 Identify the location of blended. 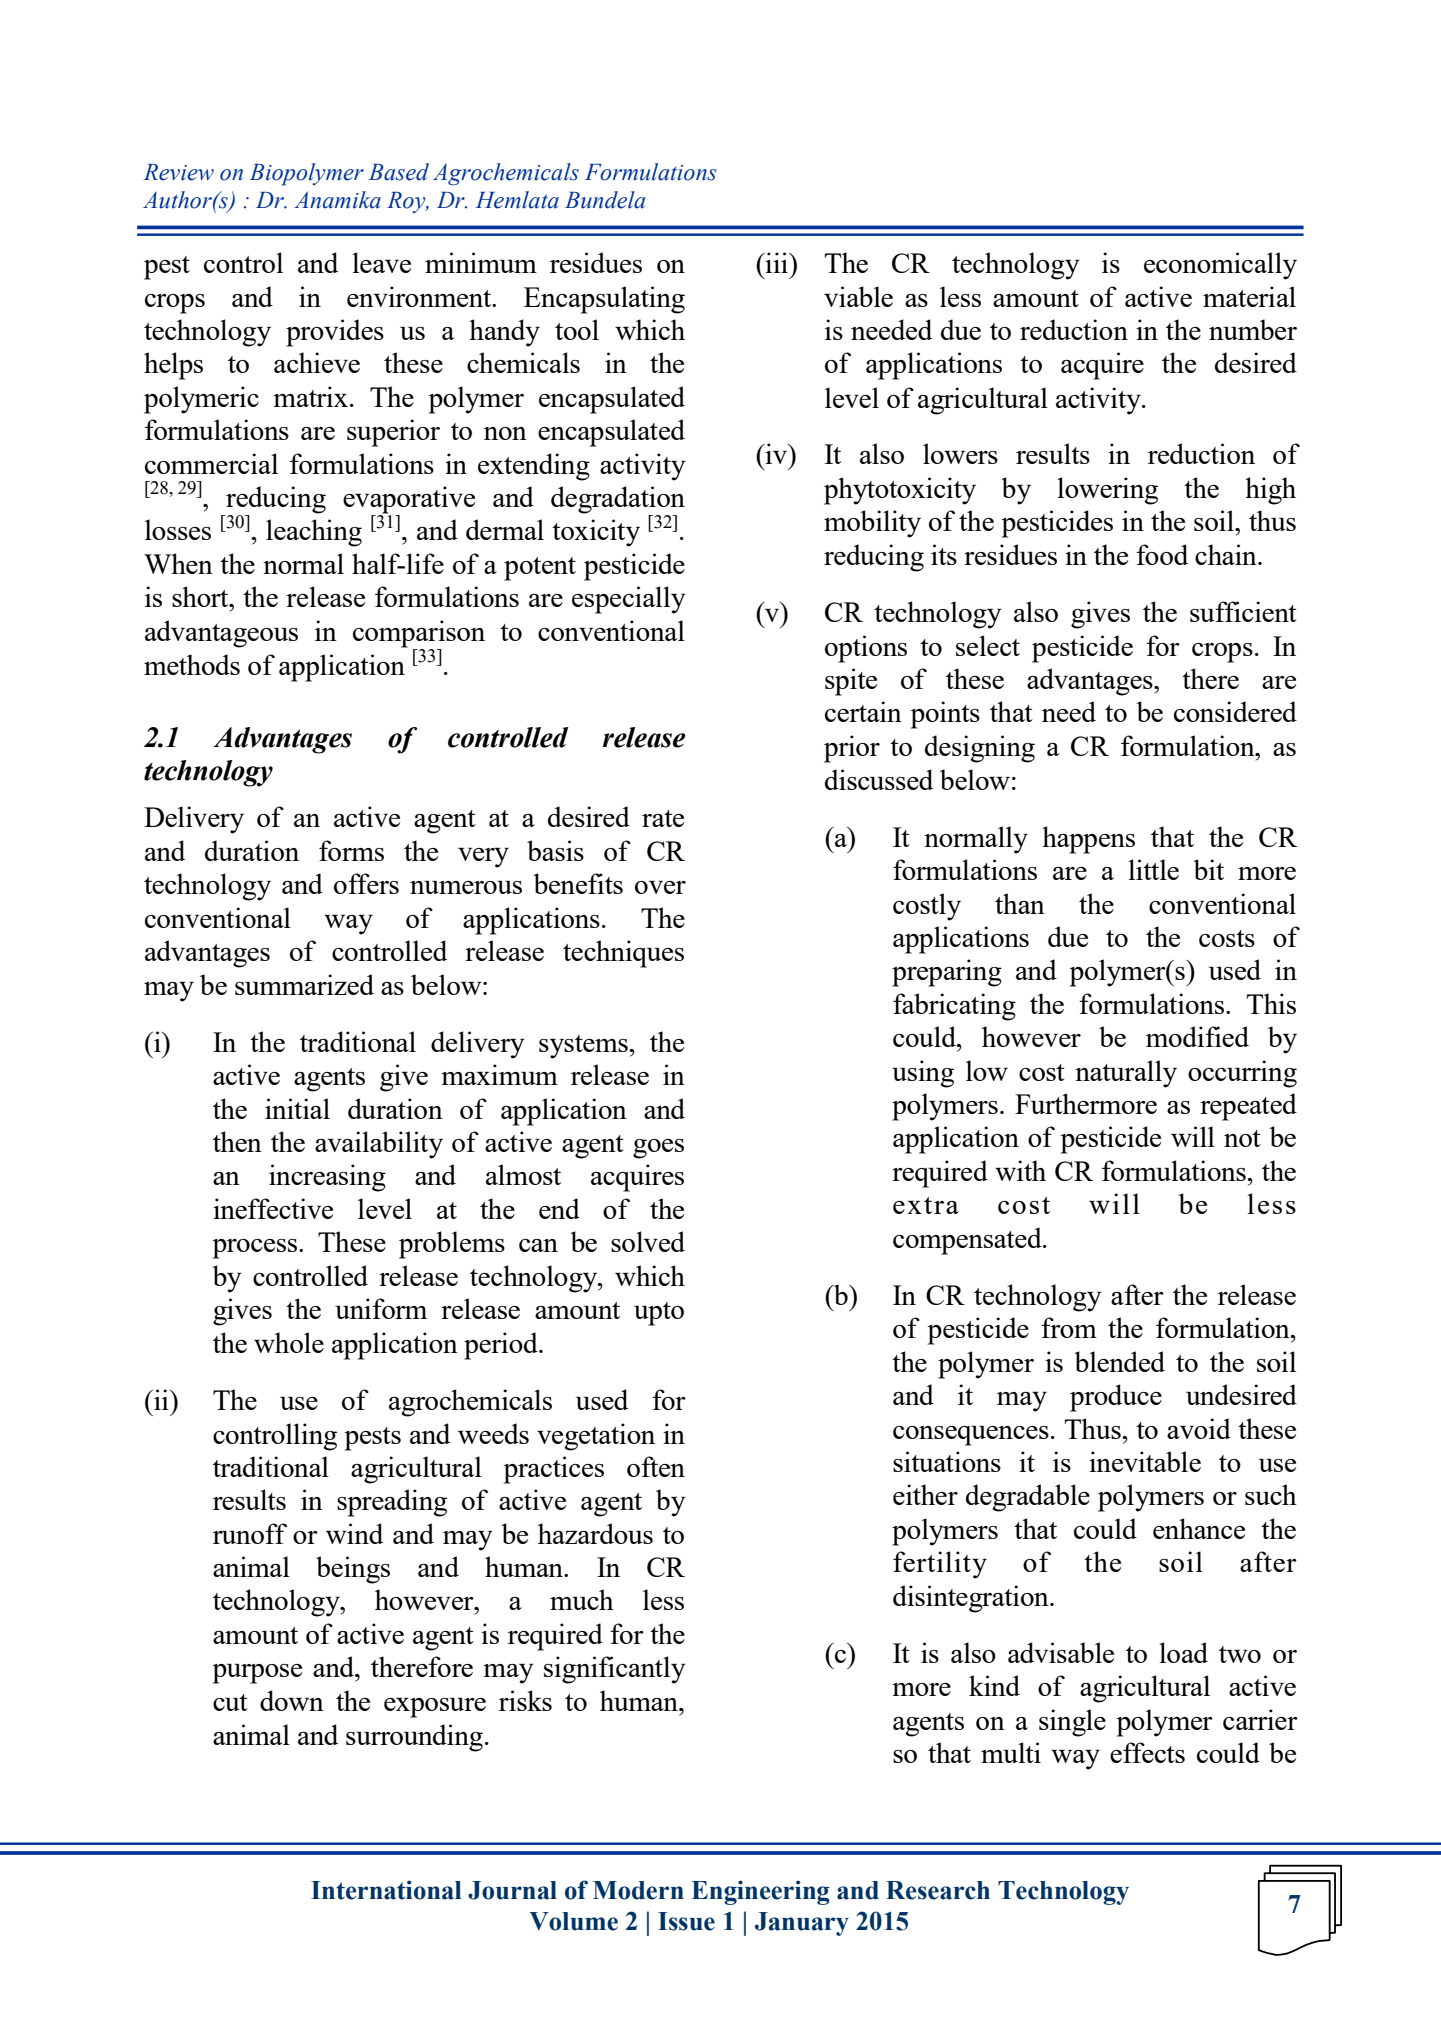
(1119, 1361).
